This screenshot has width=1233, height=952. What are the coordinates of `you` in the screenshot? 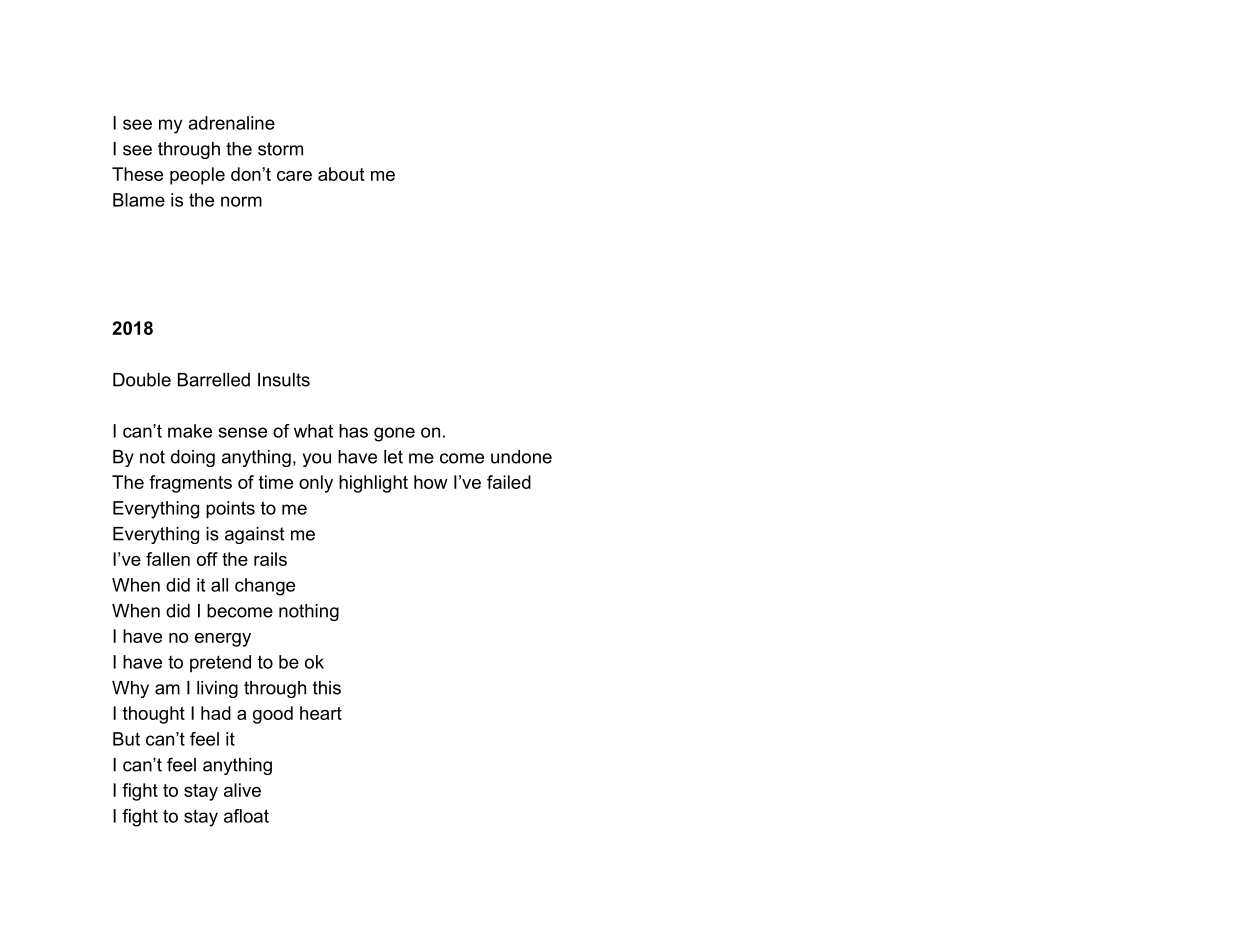 It's located at (317, 460).
